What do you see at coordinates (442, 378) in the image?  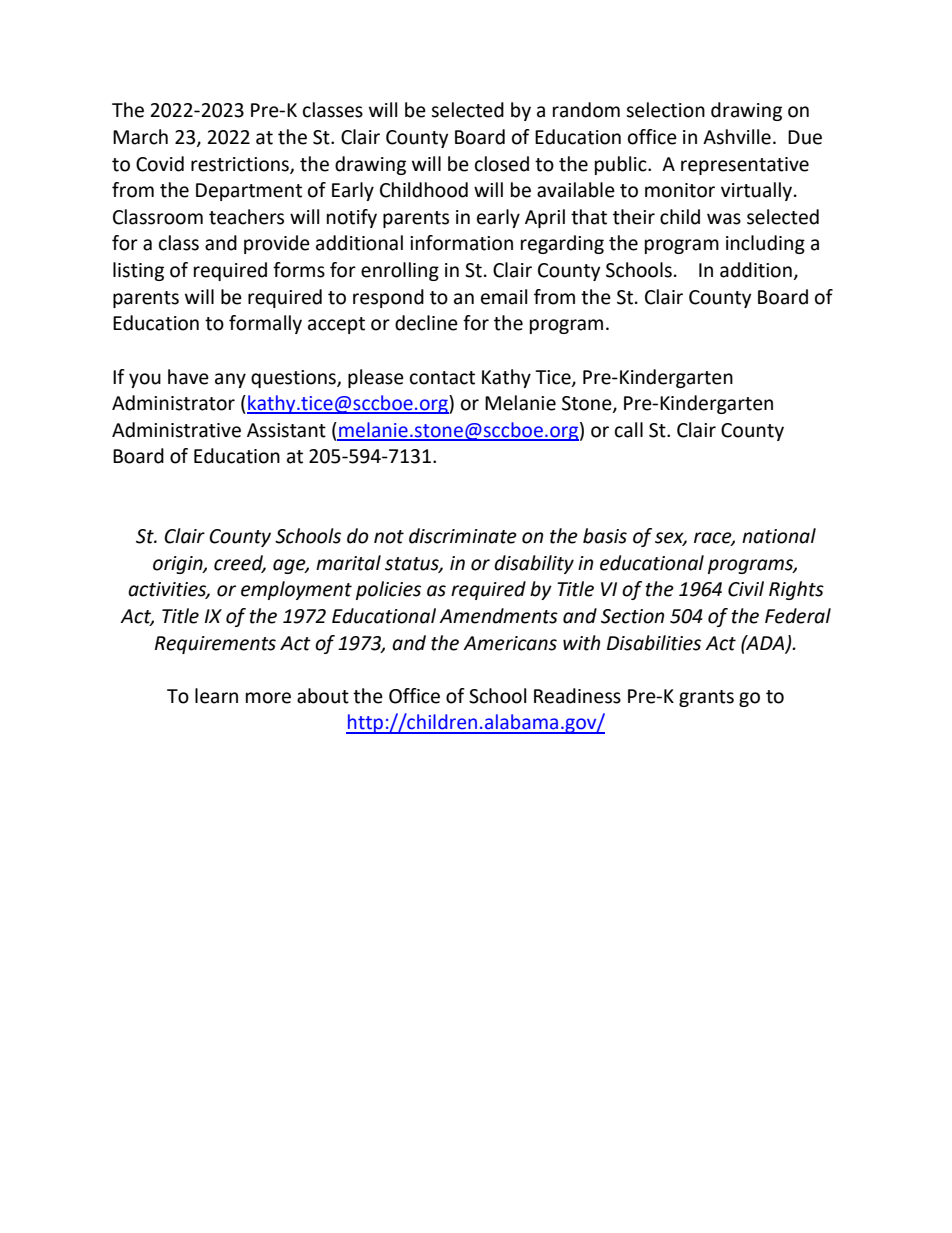 I see `contact` at bounding box center [442, 378].
